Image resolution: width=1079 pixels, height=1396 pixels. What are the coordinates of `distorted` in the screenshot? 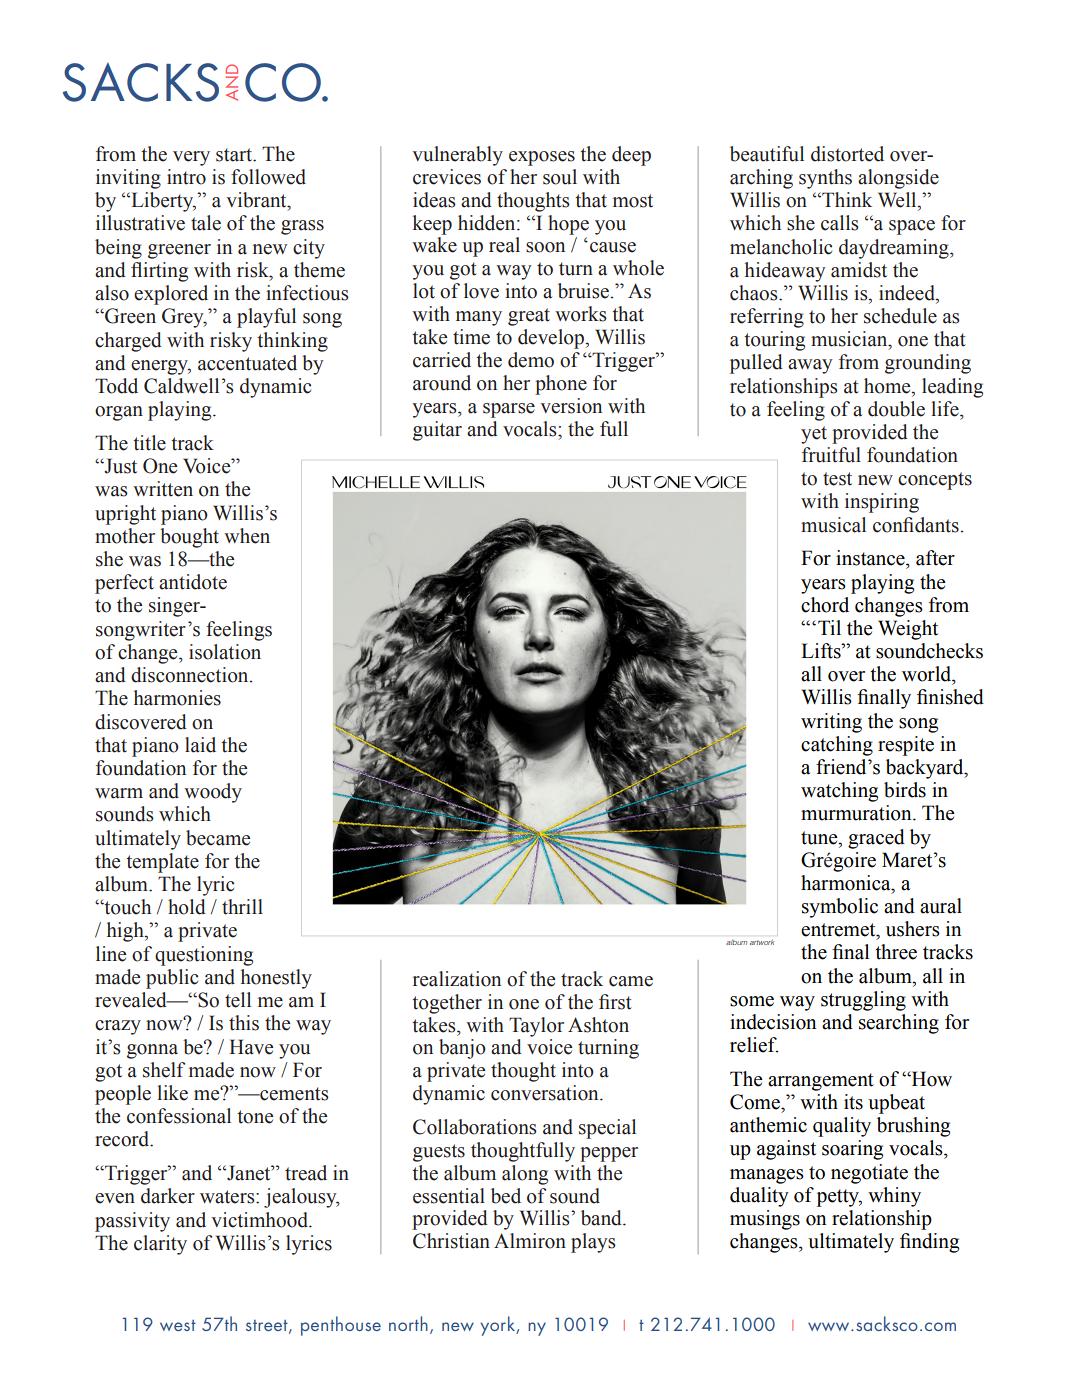 It's located at (847, 154).
